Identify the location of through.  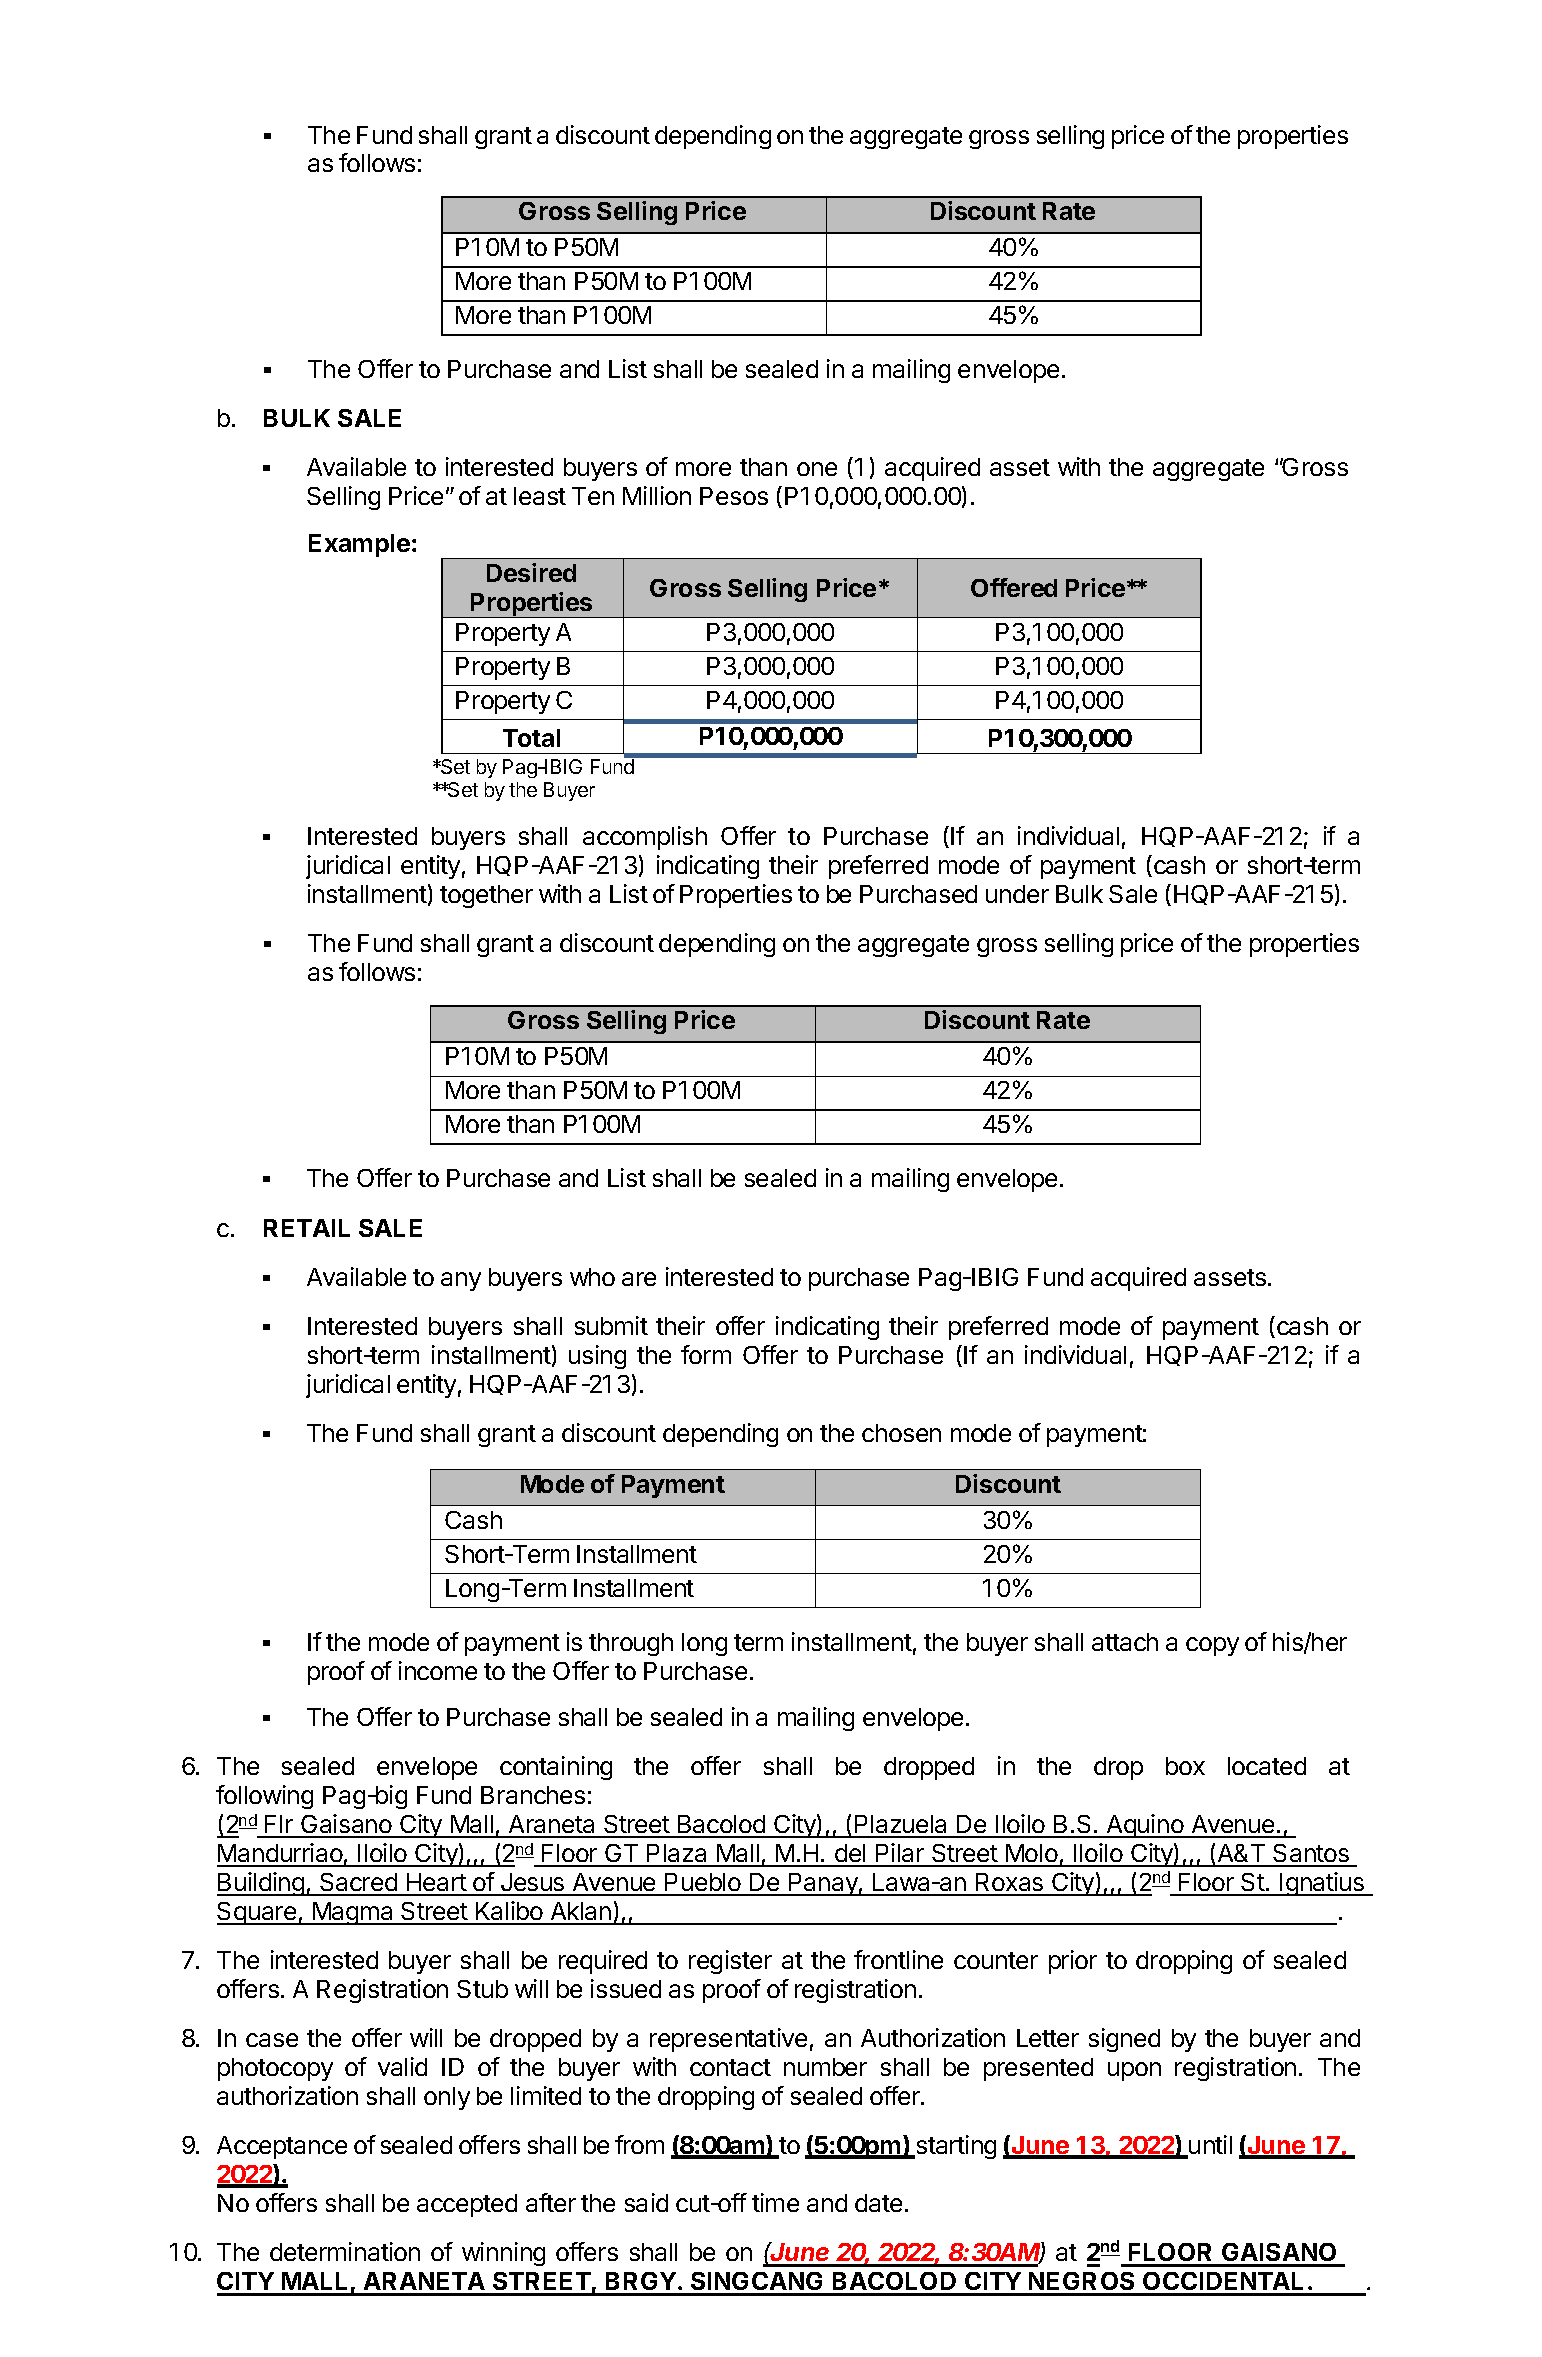
(631, 1644).
